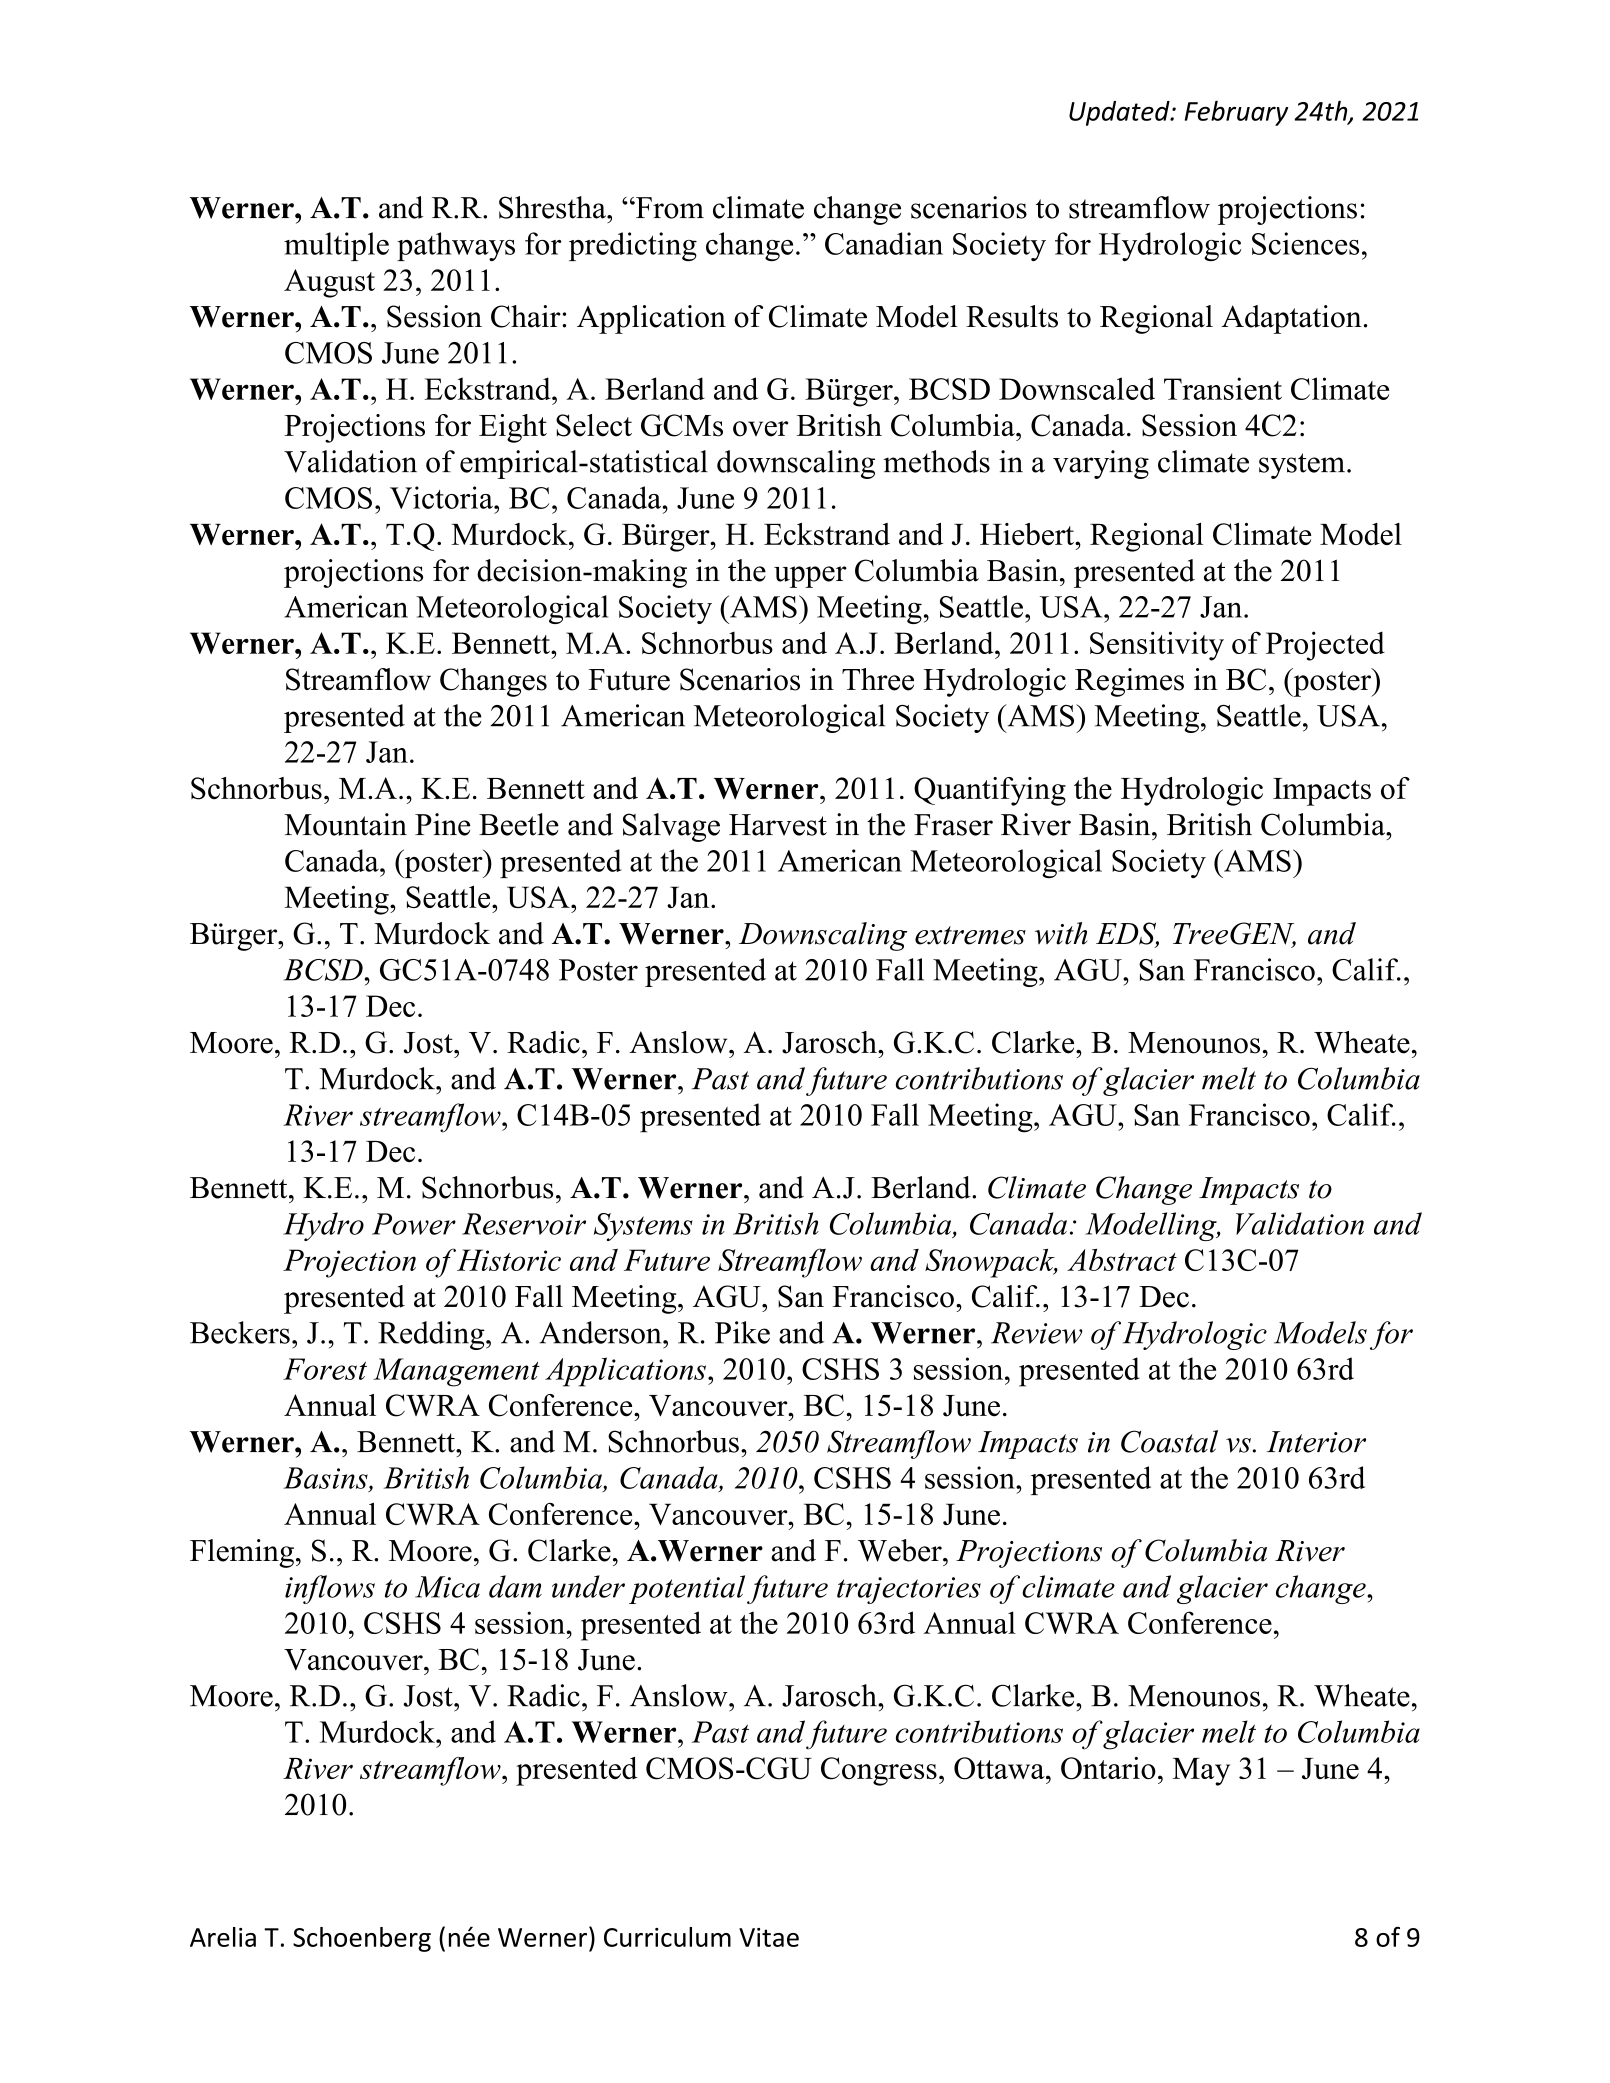 The image size is (1610, 2083). Describe the element at coordinates (769, 1937) in the screenshot. I see `Vitae` at that location.
